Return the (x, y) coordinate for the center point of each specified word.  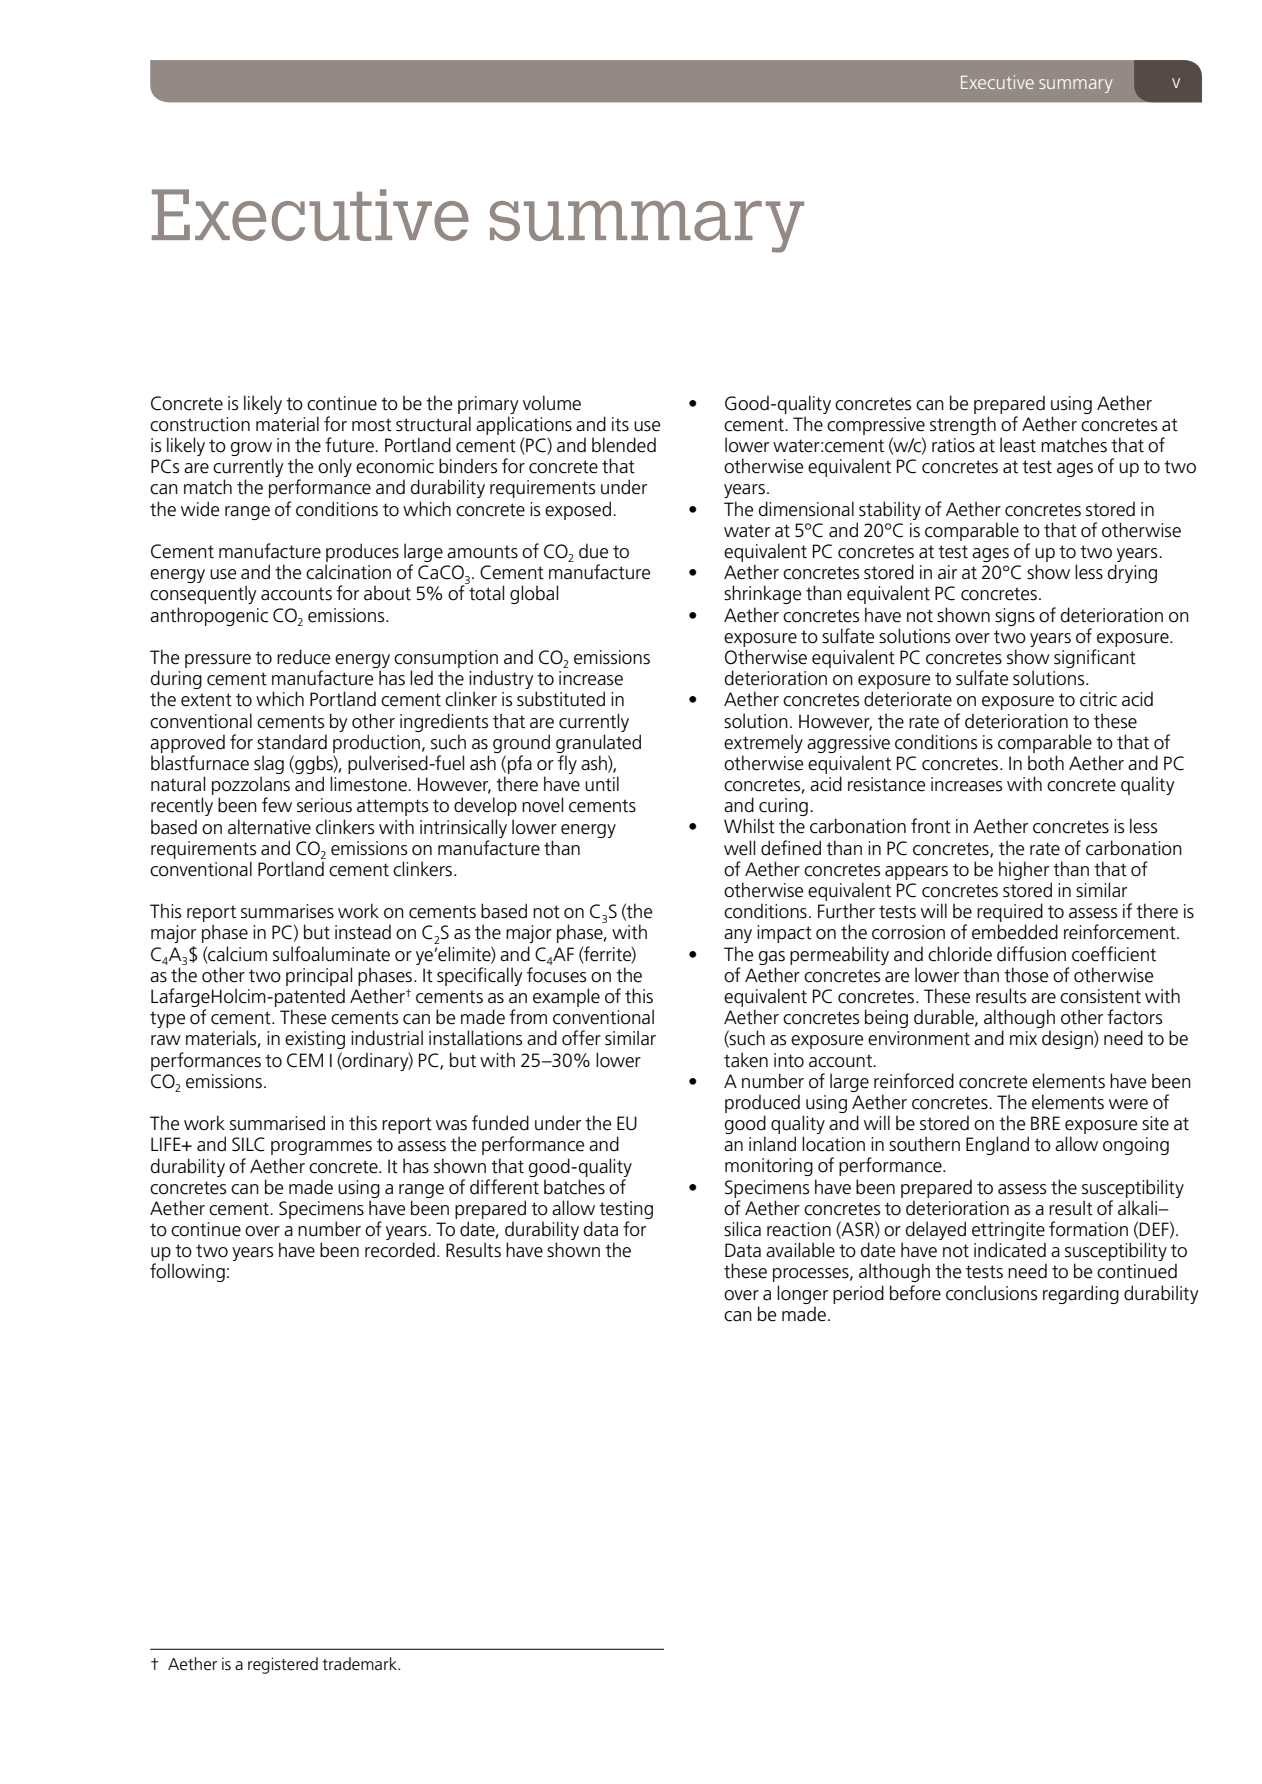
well (739, 848)
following (187, 1272)
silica (742, 1229)
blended (624, 445)
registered (283, 1665)
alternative (269, 827)
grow (252, 450)
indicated (1010, 1250)
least (1018, 445)
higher (1024, 870)
